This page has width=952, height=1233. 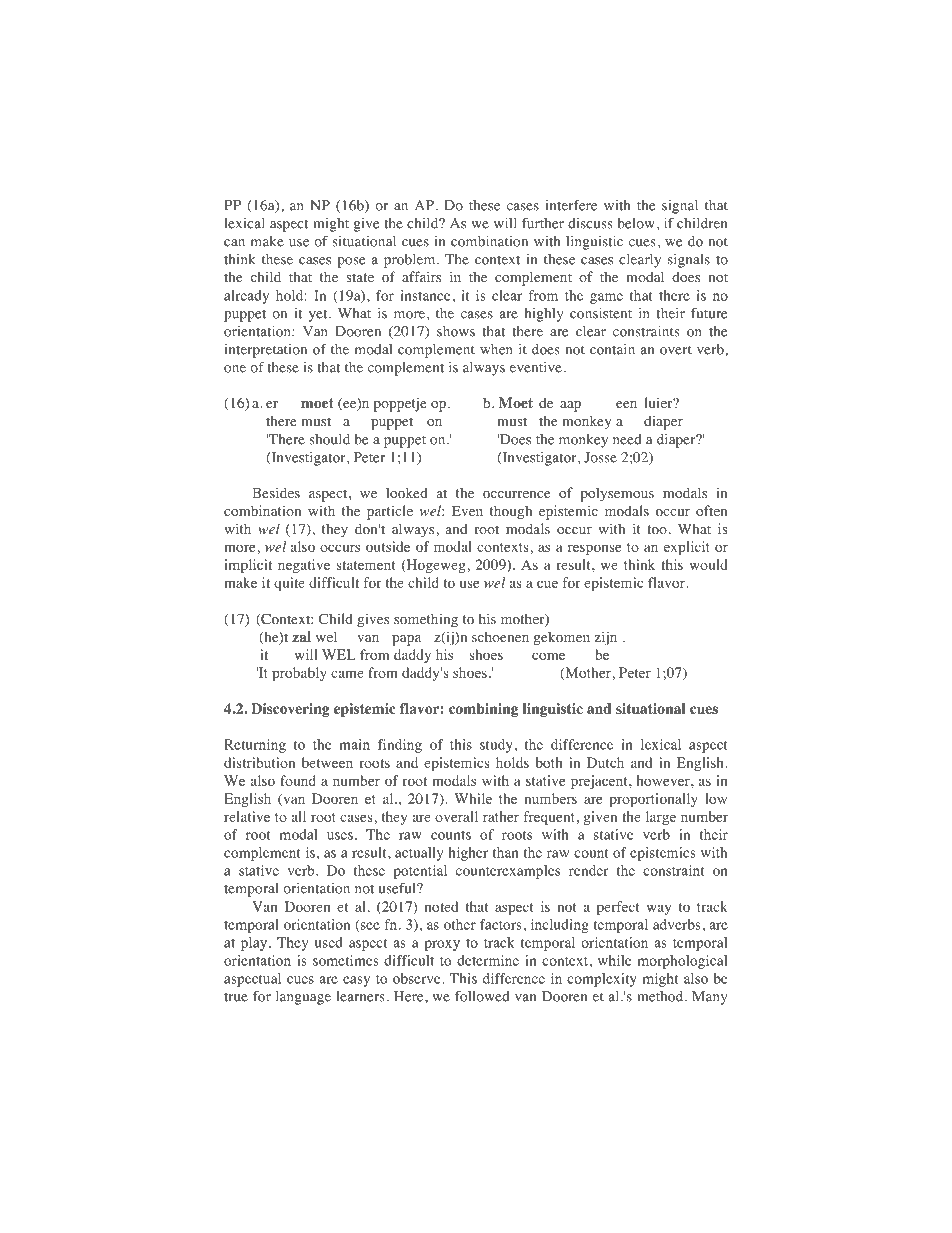 I want to click on interpretation, so click(x=266, y=351).
